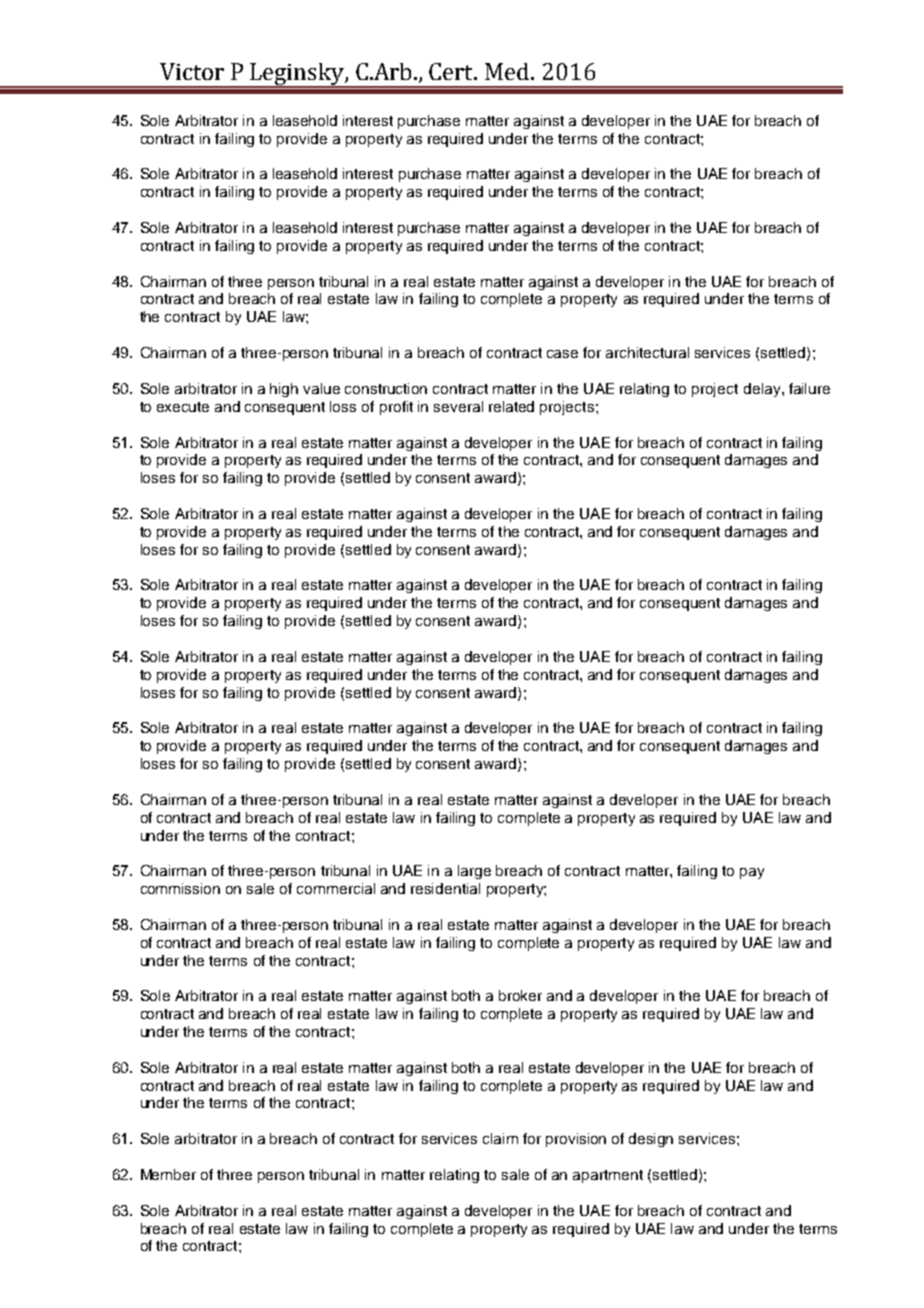  Describe the element at coordinates (180, 888) in the screenshot. I see `commission` at that location.
